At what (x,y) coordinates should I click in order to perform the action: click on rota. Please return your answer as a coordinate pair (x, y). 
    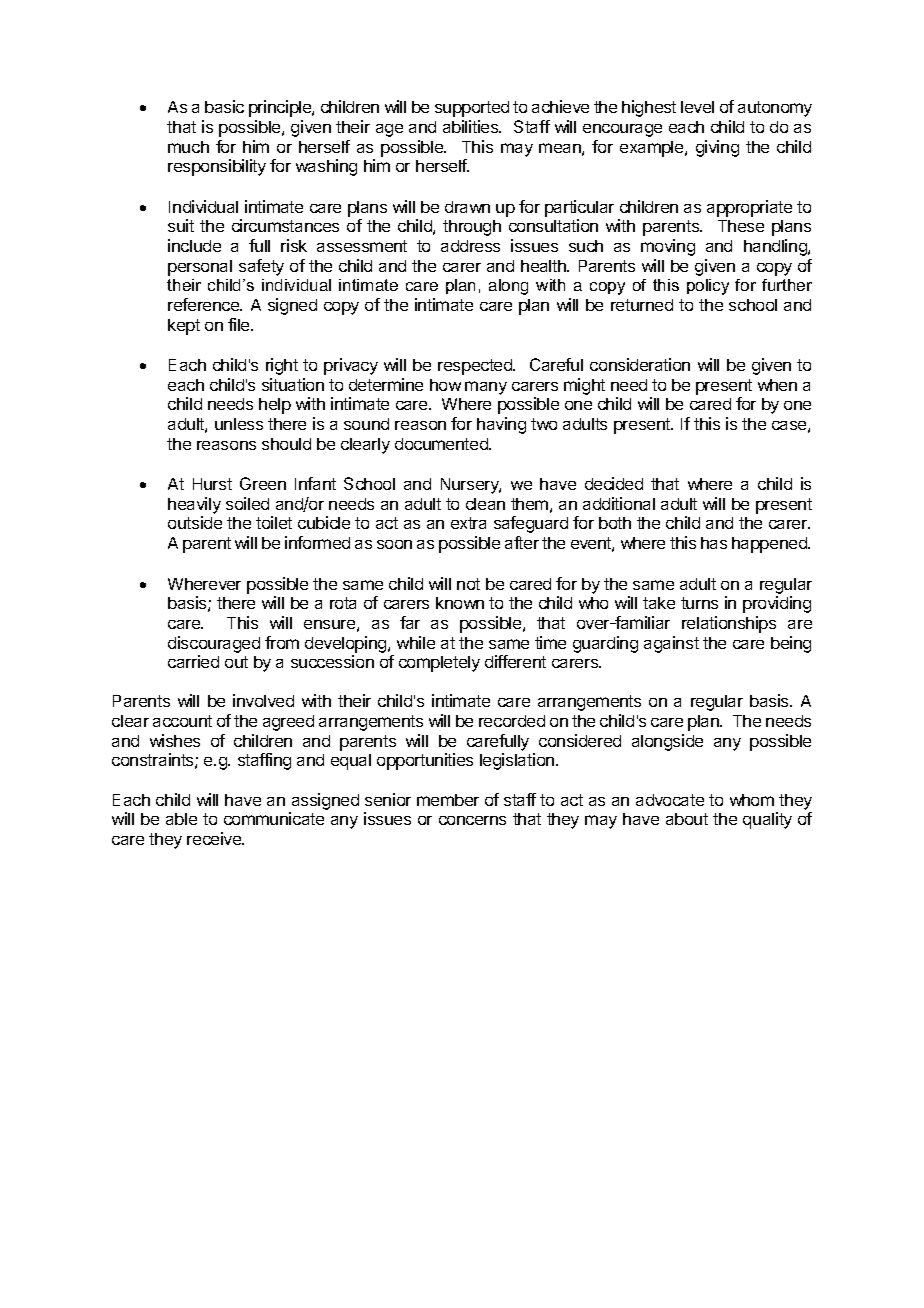
    Looking at the image, I should click on (343, 603).
